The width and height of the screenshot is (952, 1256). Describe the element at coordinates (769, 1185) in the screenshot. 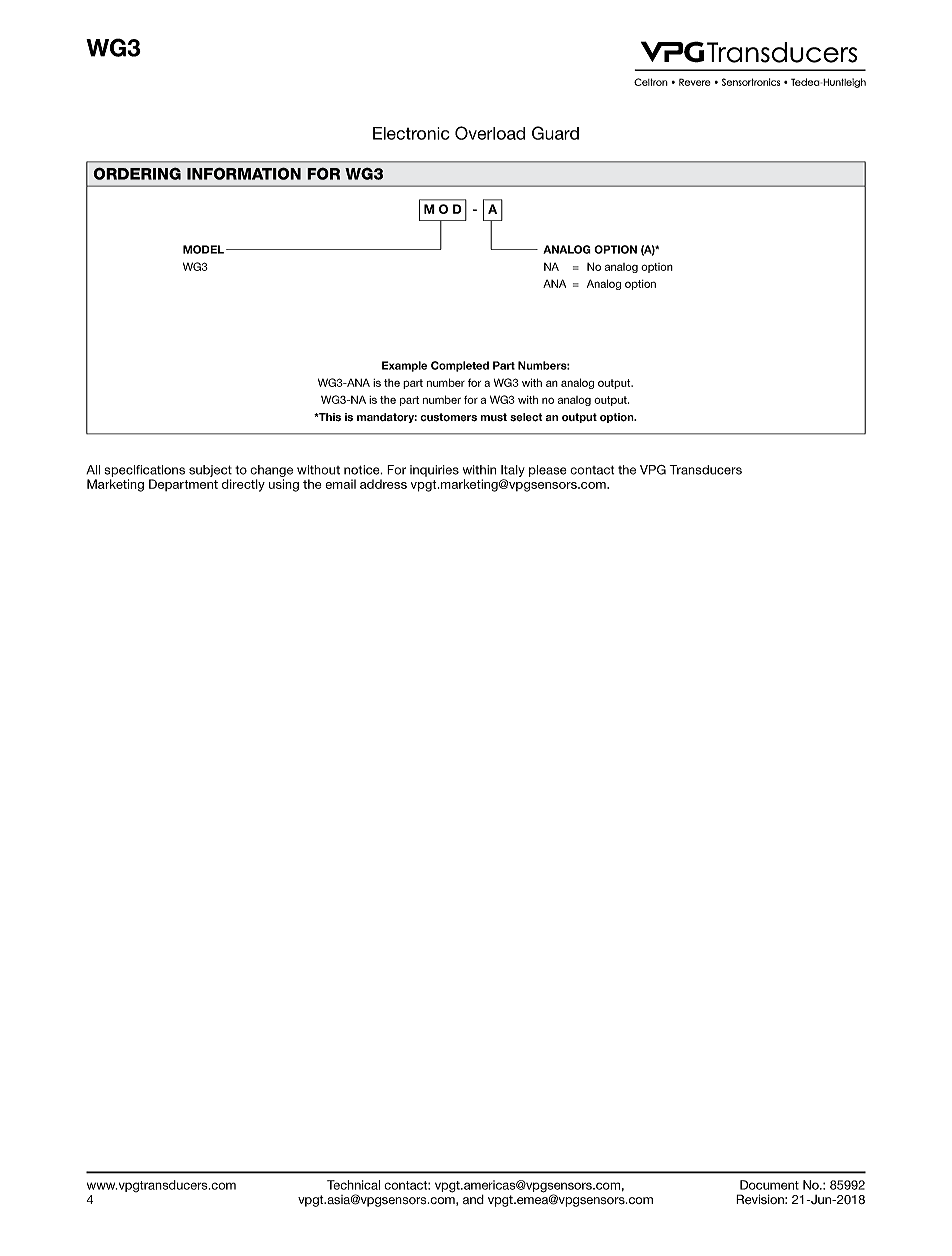

I see `Document` at that location.
